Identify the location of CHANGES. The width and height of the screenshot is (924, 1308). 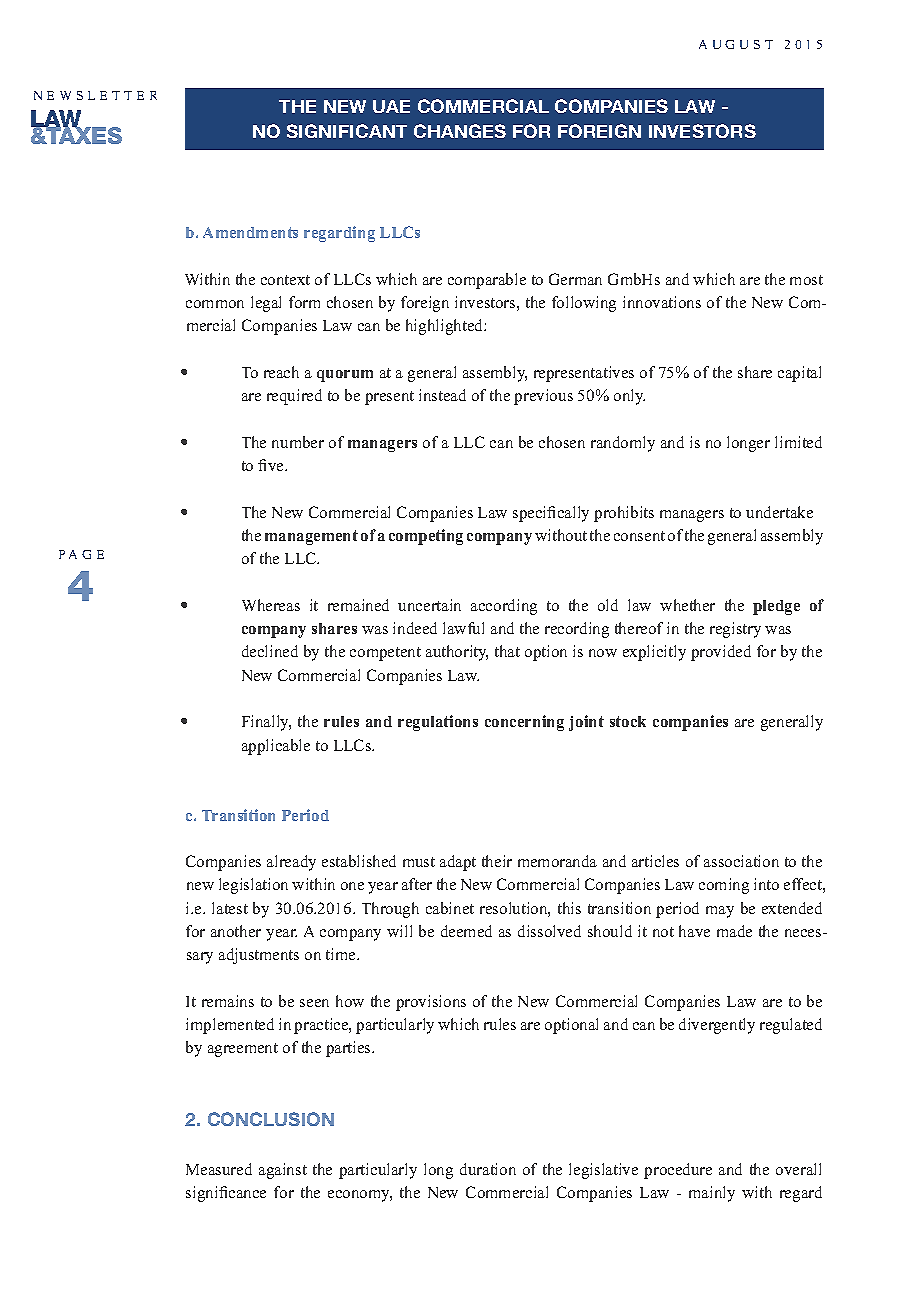
(460, 131).
